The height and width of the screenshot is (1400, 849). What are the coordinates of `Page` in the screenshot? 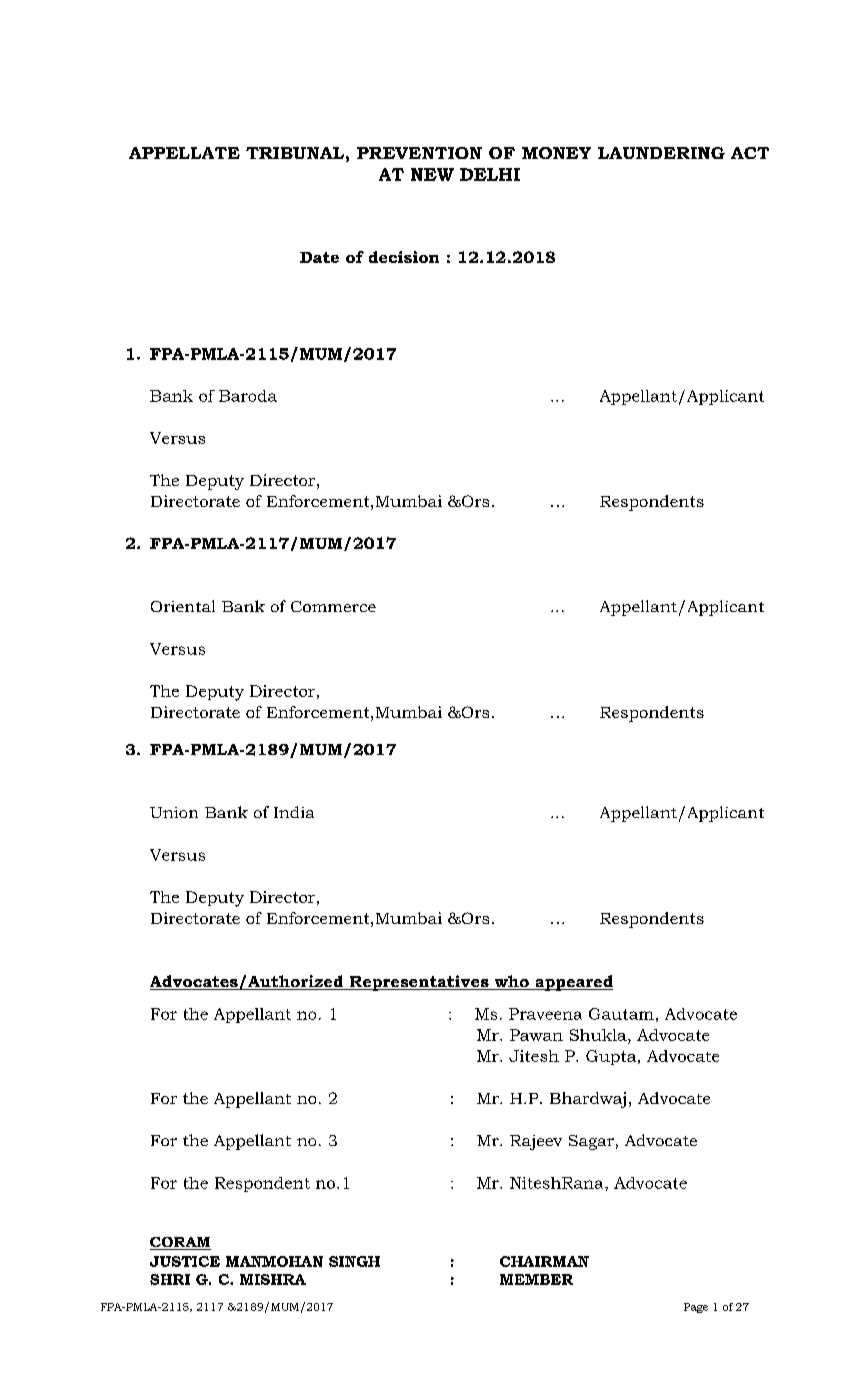 It's located at (696, 1308).
